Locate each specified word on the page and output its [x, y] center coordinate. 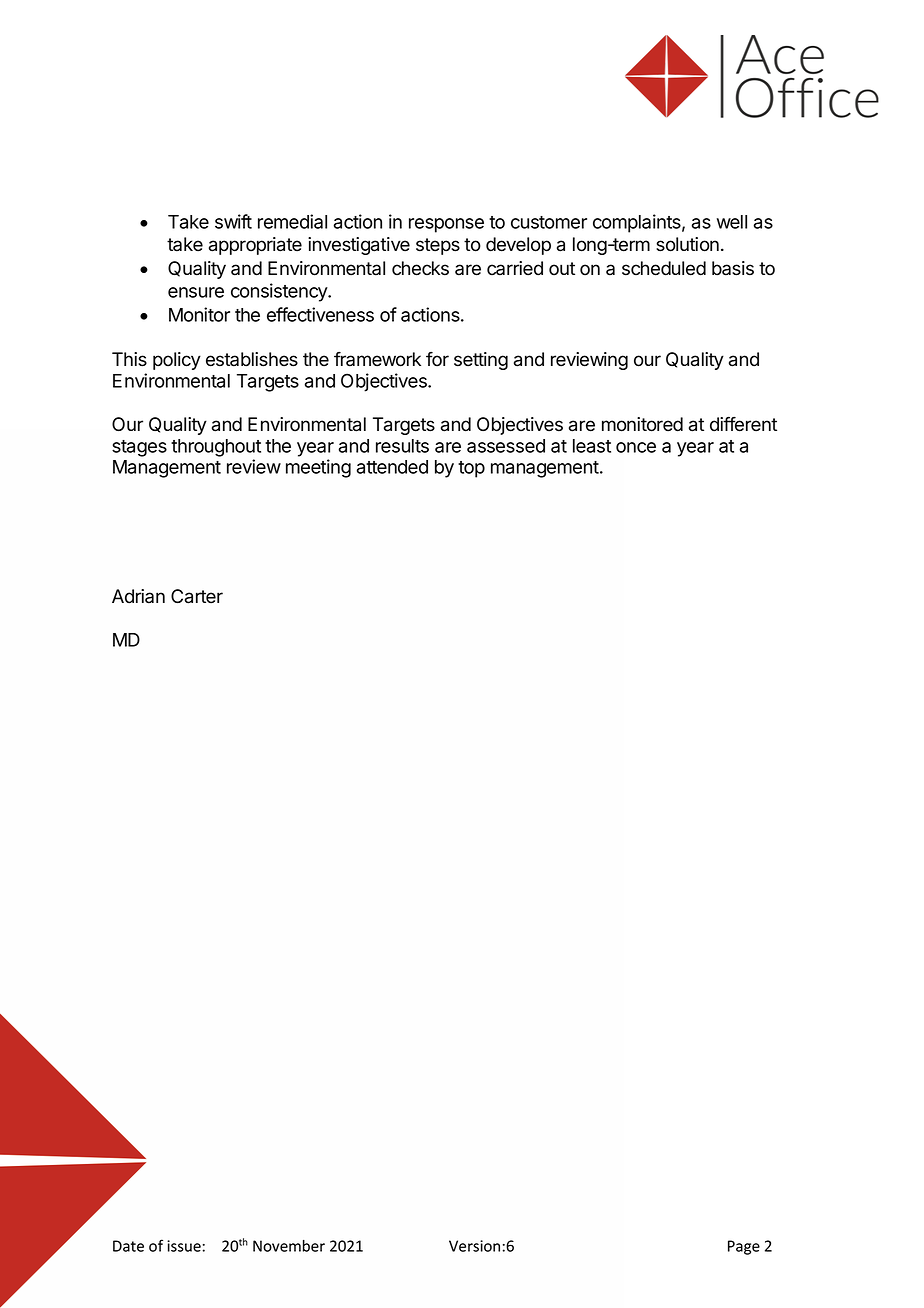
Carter [197, 596]
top [471, 469]
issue [184, 1246]
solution [687, 244]
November [289, 1246]
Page [744, 1247]
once [636, 447]
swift [233, 221]
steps [438, 246]
